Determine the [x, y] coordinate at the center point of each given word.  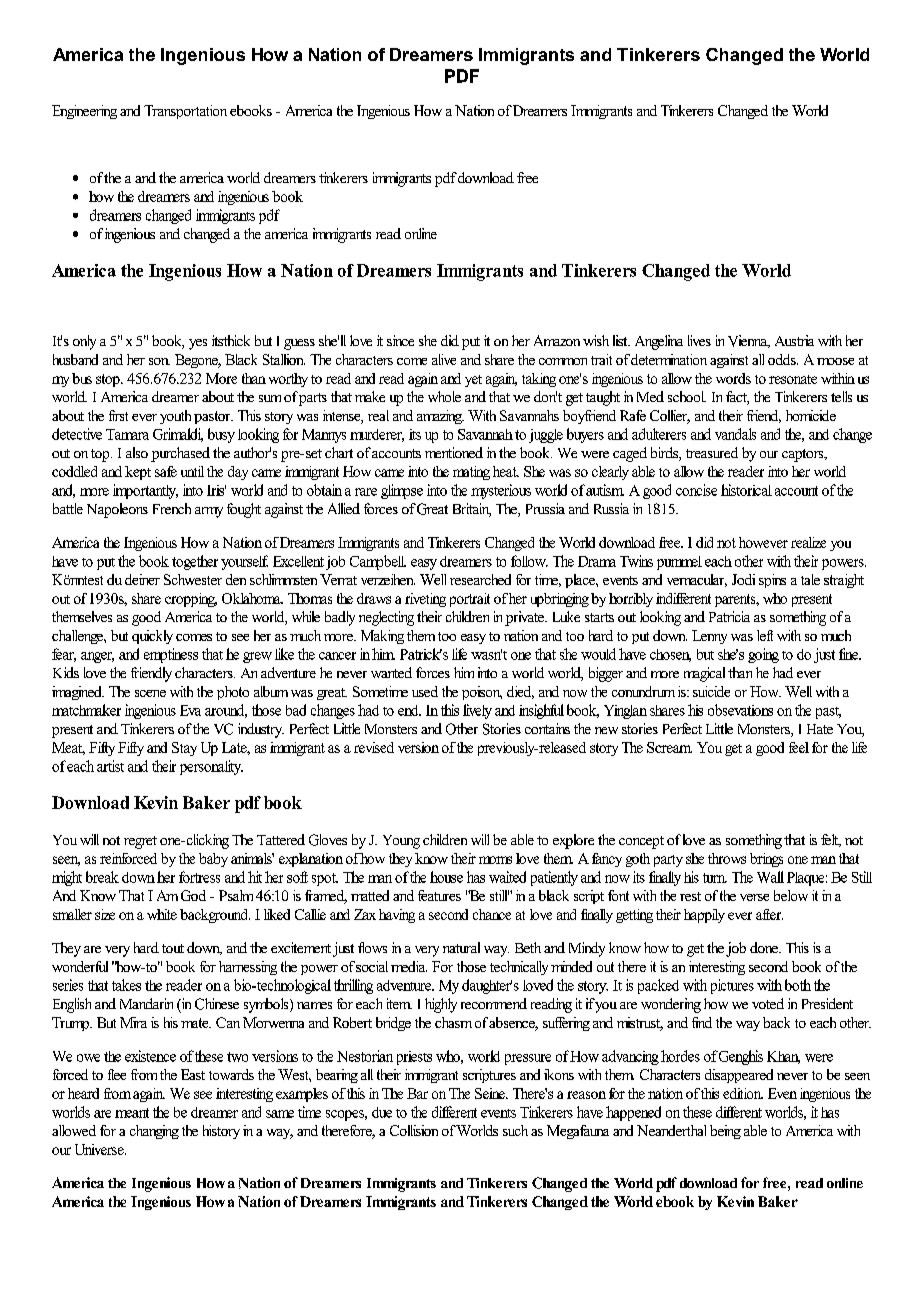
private [525, 618]
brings [766, 860]
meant [132, 1113]
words [733, 378]
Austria [794, 340]
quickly [152, 637]
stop [109, 380]
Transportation [185, 112]
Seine [491, 1093]
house [446, 877]
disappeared [739, 1076]
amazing [440, 417]
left [765, 635]
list [621, 340]
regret [140, 842]
